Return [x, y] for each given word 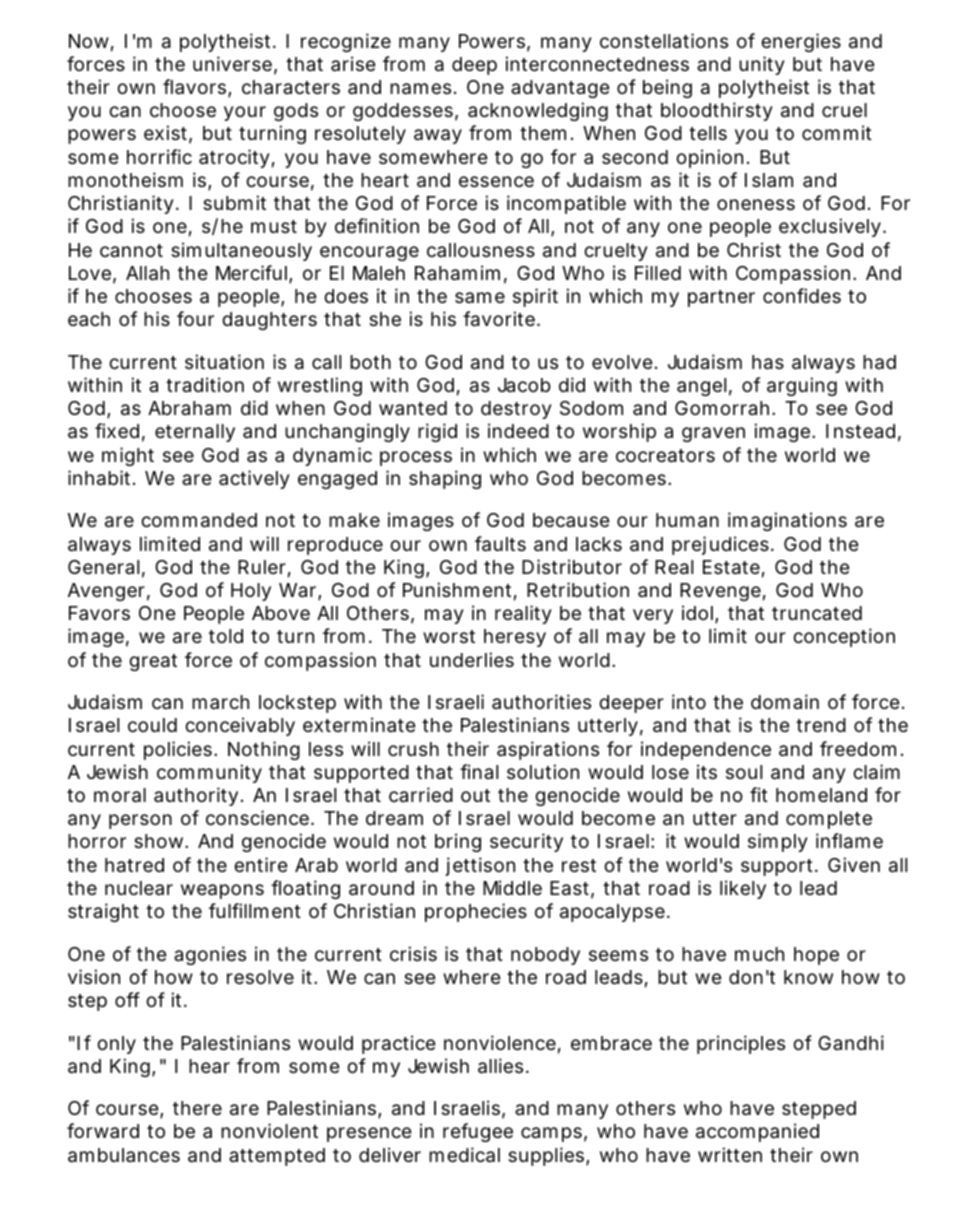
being [667, 88]
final [479, 771]
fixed [120, 432]
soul [744, 772]
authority [198, 796]
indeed [518, 430]
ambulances [124, 1155]
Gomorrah [725, 408]
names [423, 89]
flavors [197, 88]
